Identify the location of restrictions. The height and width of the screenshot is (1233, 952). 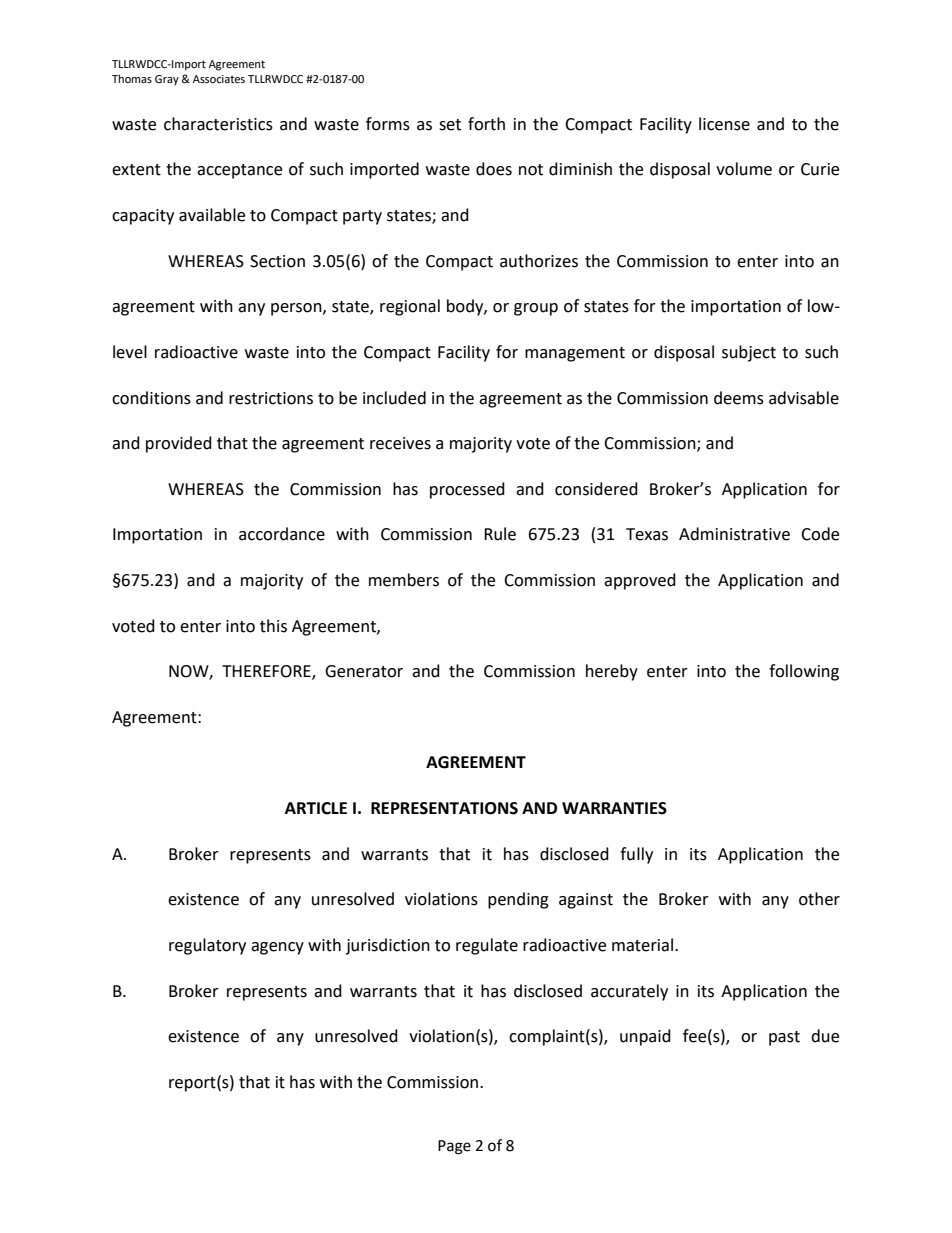
(271, 398).
